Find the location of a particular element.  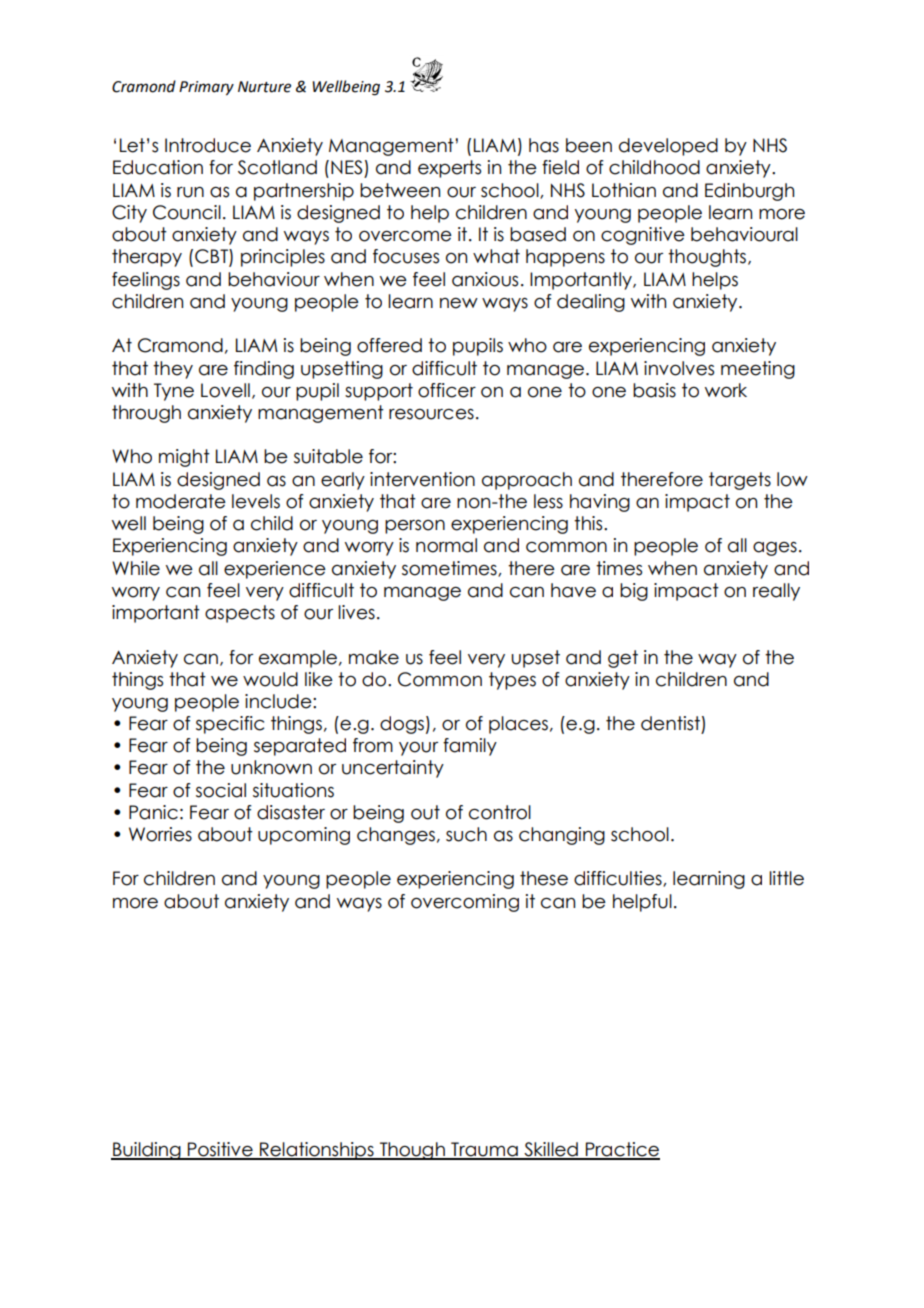

Trauma is located at coordinates (484, 1150).
